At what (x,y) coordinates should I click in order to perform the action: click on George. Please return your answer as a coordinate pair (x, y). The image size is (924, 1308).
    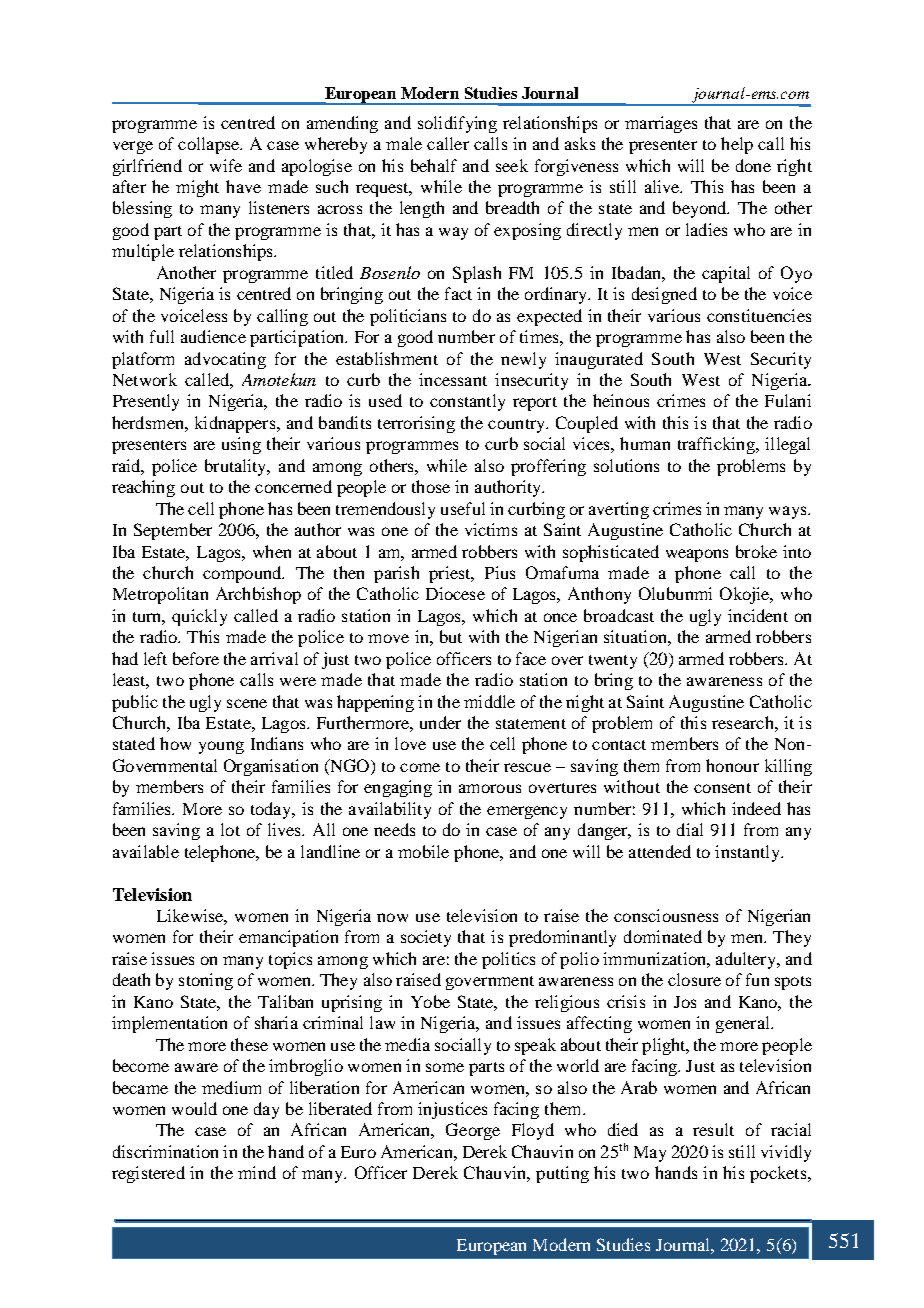
    Looking at the image, I should click on (473, 1131).
